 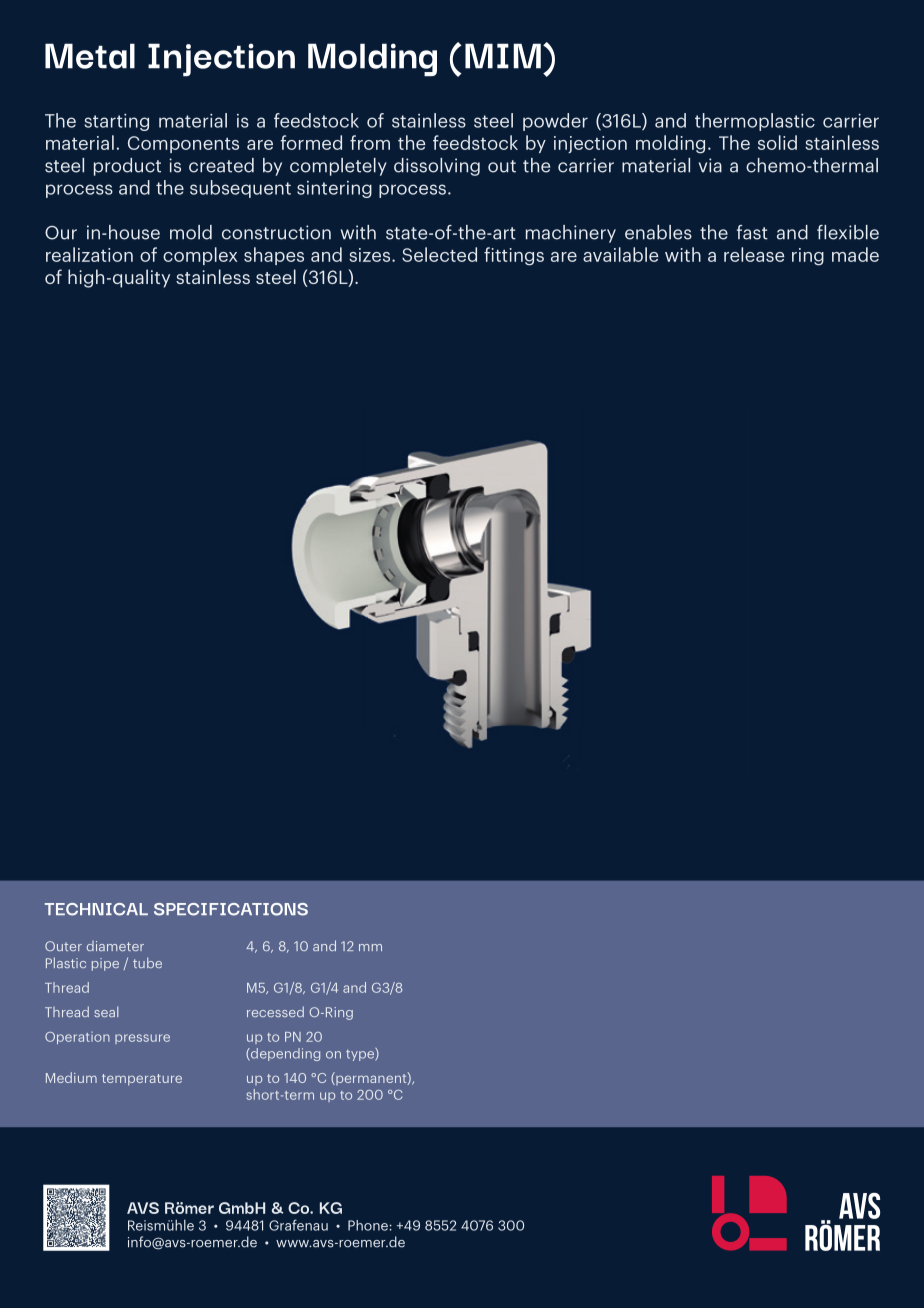 I want to click on starting, so click(x=116, y=122).
